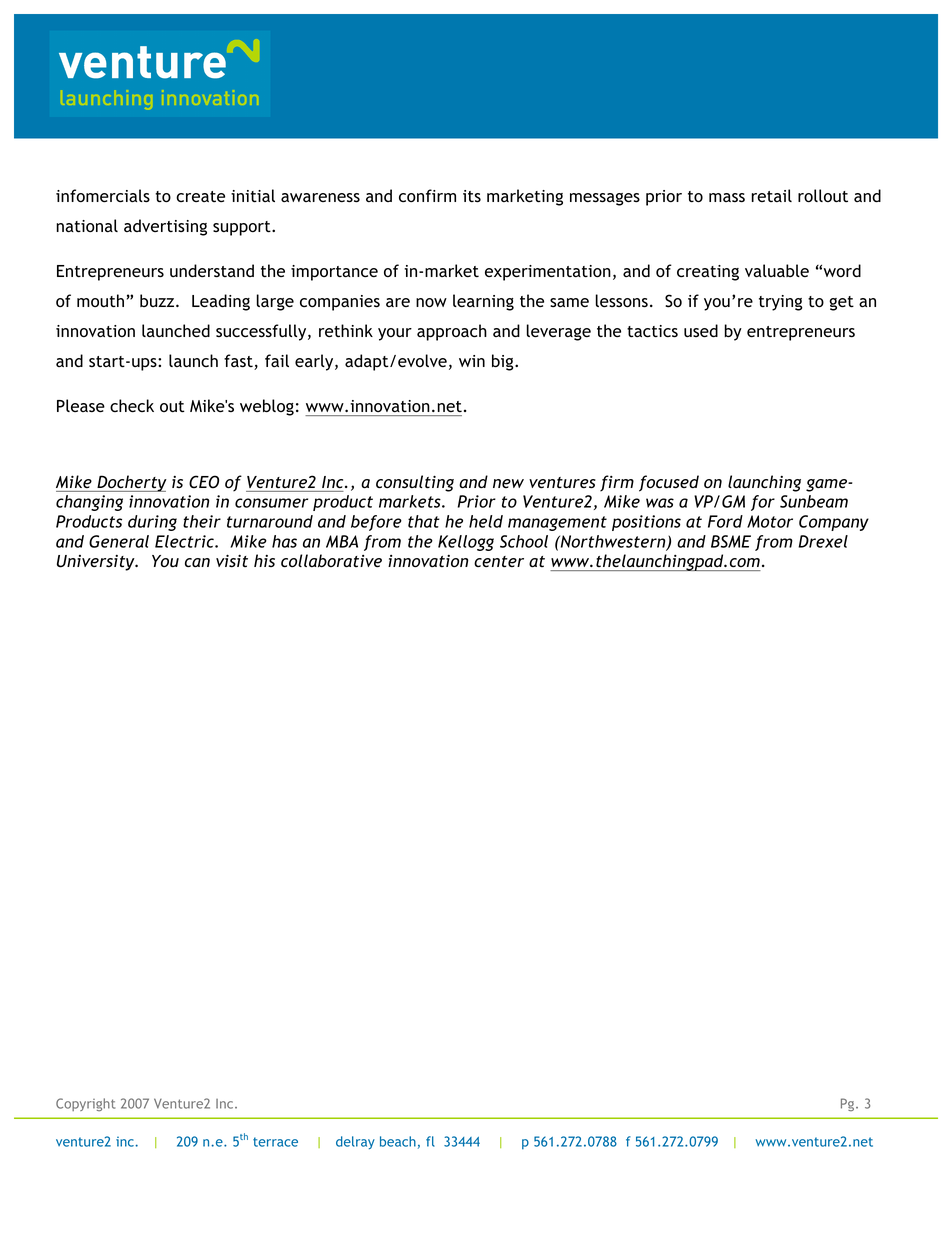 This screenshot has width=952, height=1233. I want to click on its, so click(472, 196).
